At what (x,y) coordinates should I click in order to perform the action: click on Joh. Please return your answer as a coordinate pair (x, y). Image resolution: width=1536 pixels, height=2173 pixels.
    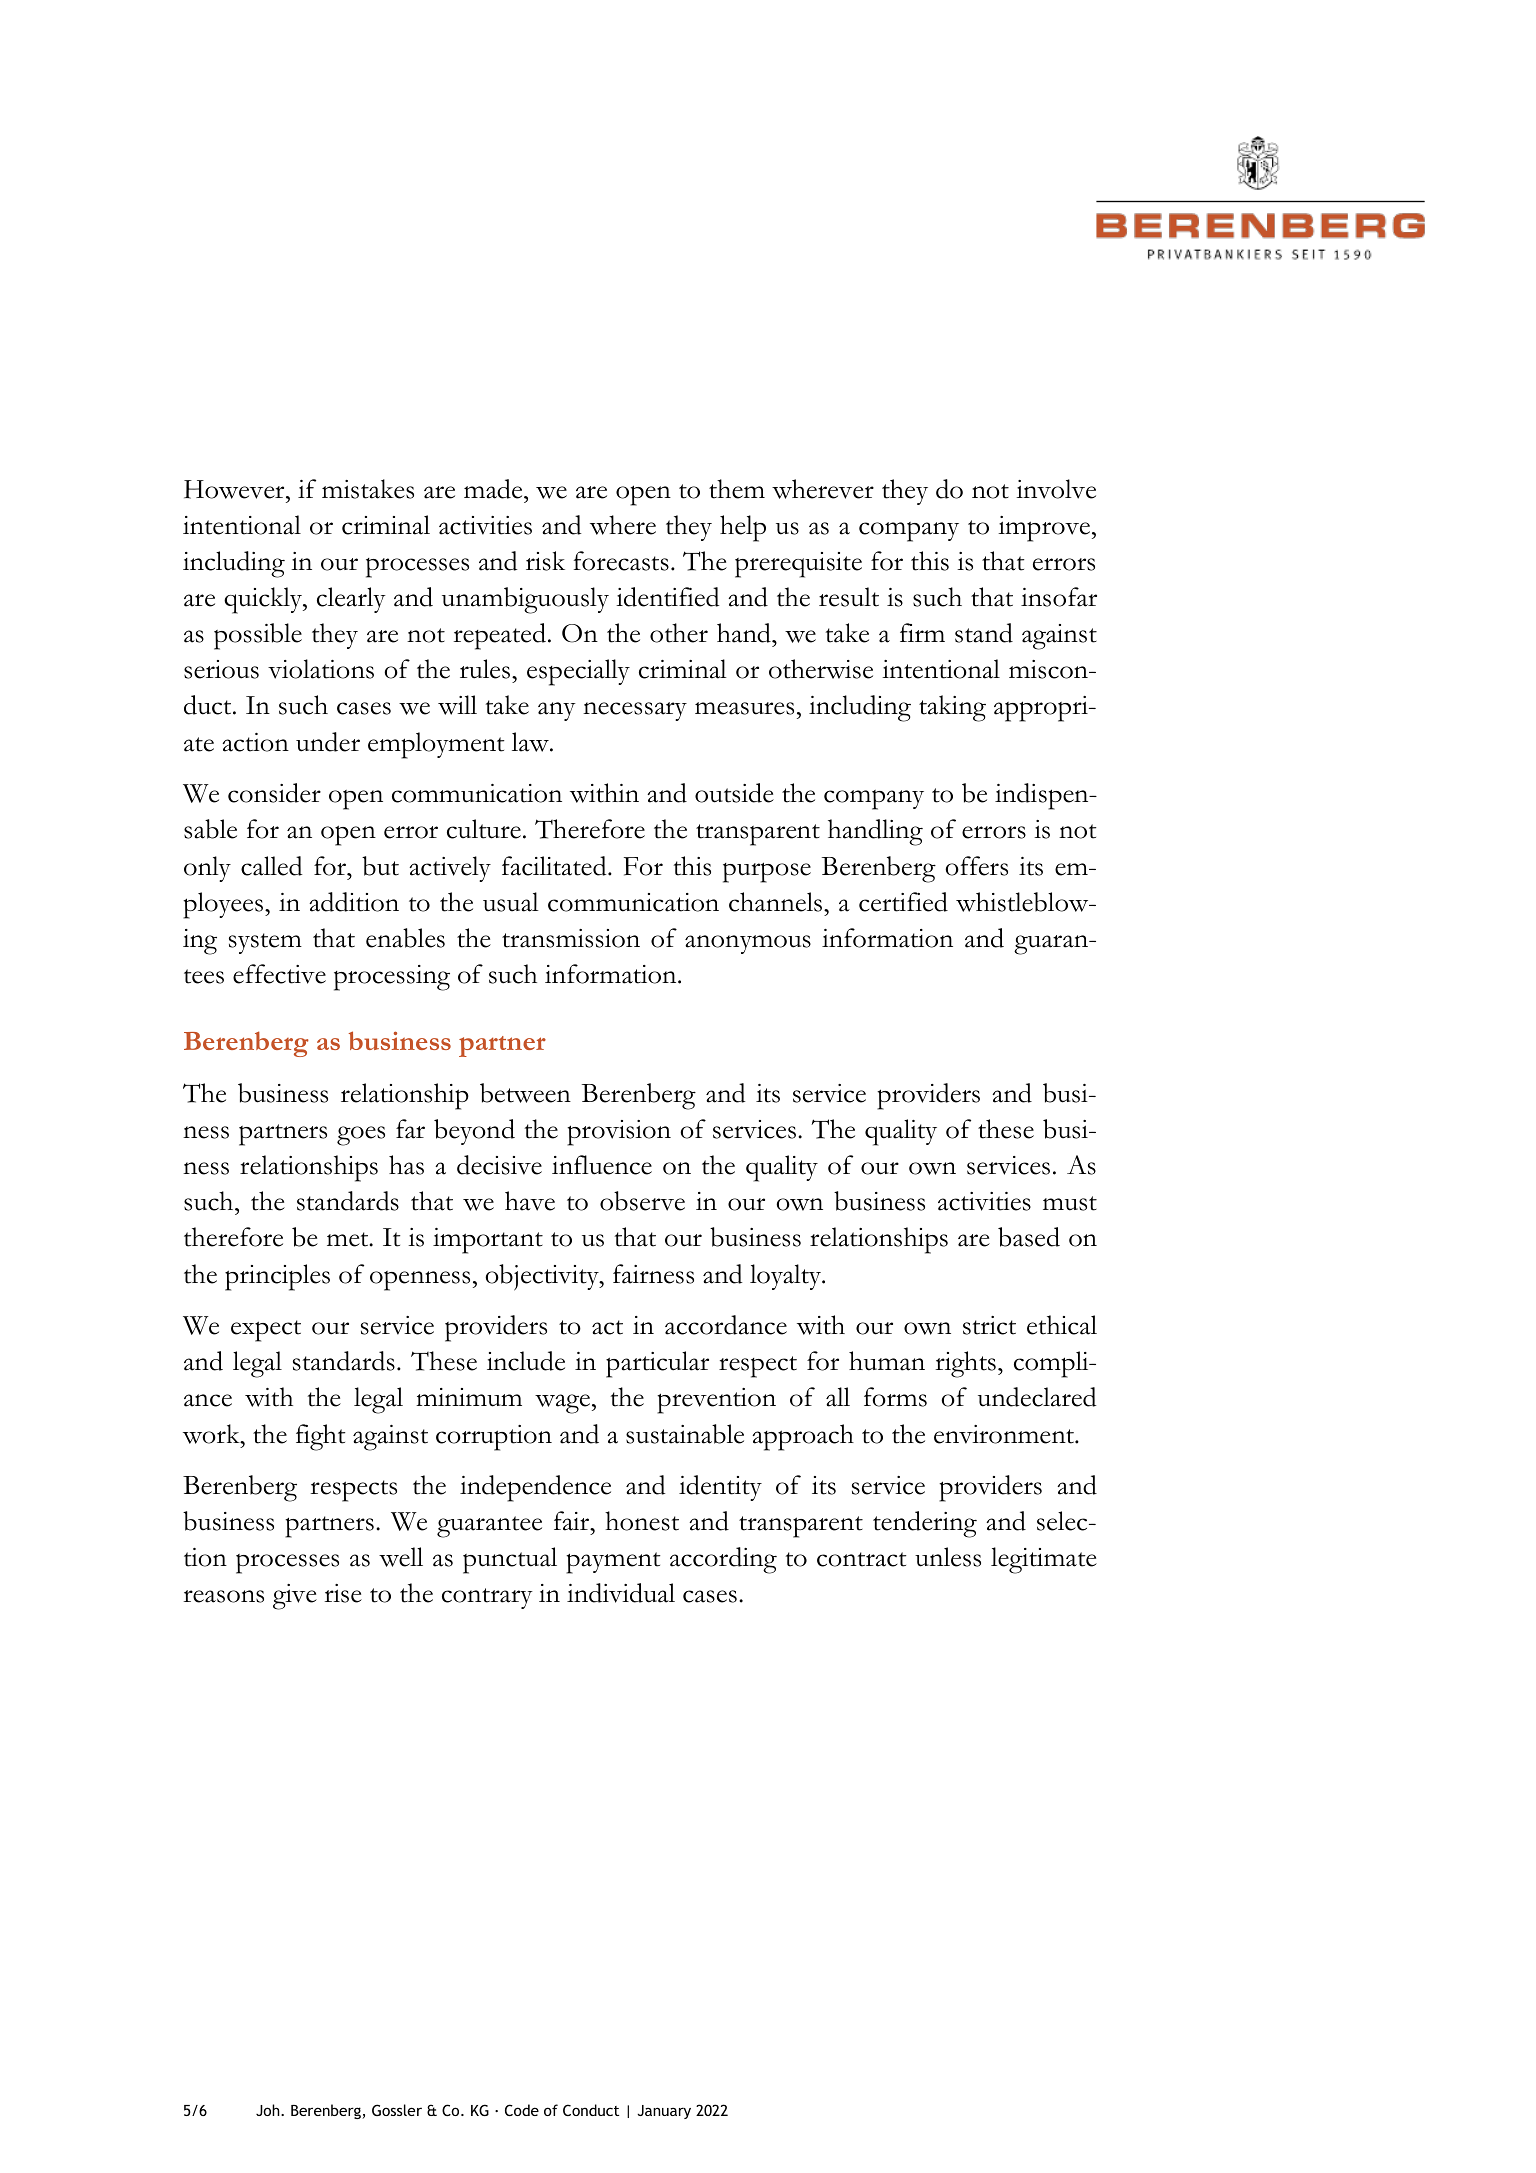
    Looking at the image, I should click on (269, 2110).
